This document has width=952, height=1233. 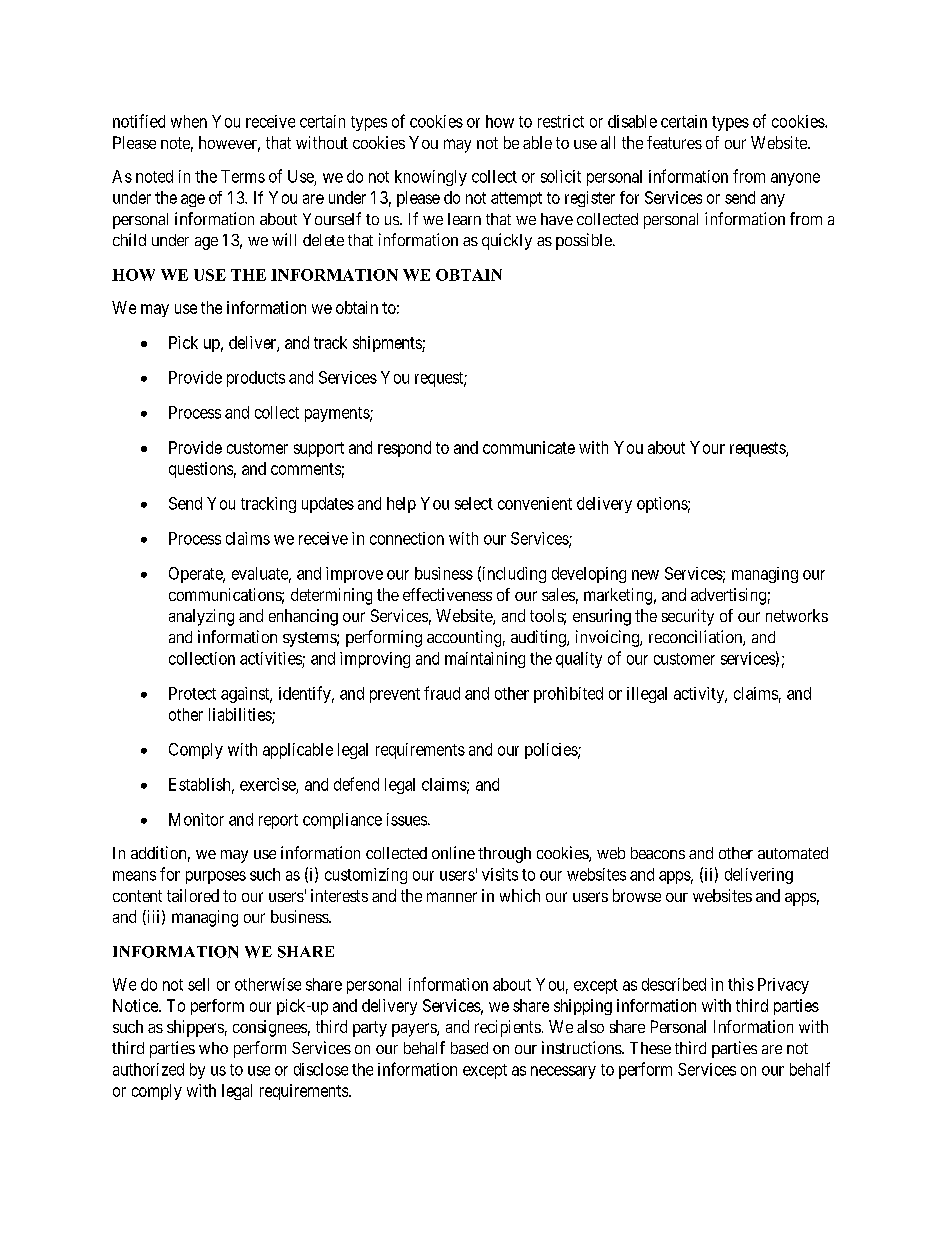 I want to click on based, so click(x=469, y=1048).
